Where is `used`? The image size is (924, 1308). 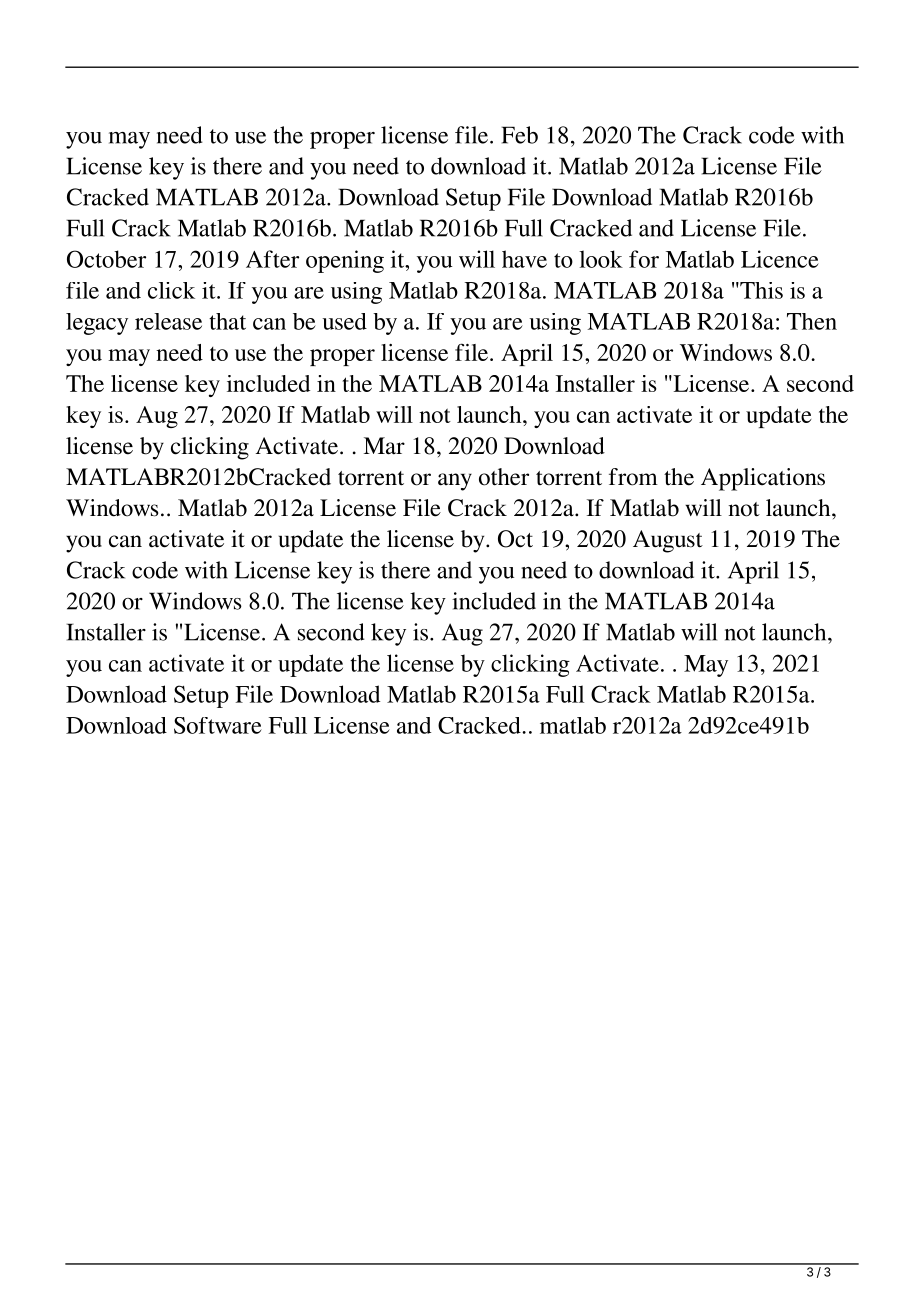 used is located at coordinates (344, 321).
